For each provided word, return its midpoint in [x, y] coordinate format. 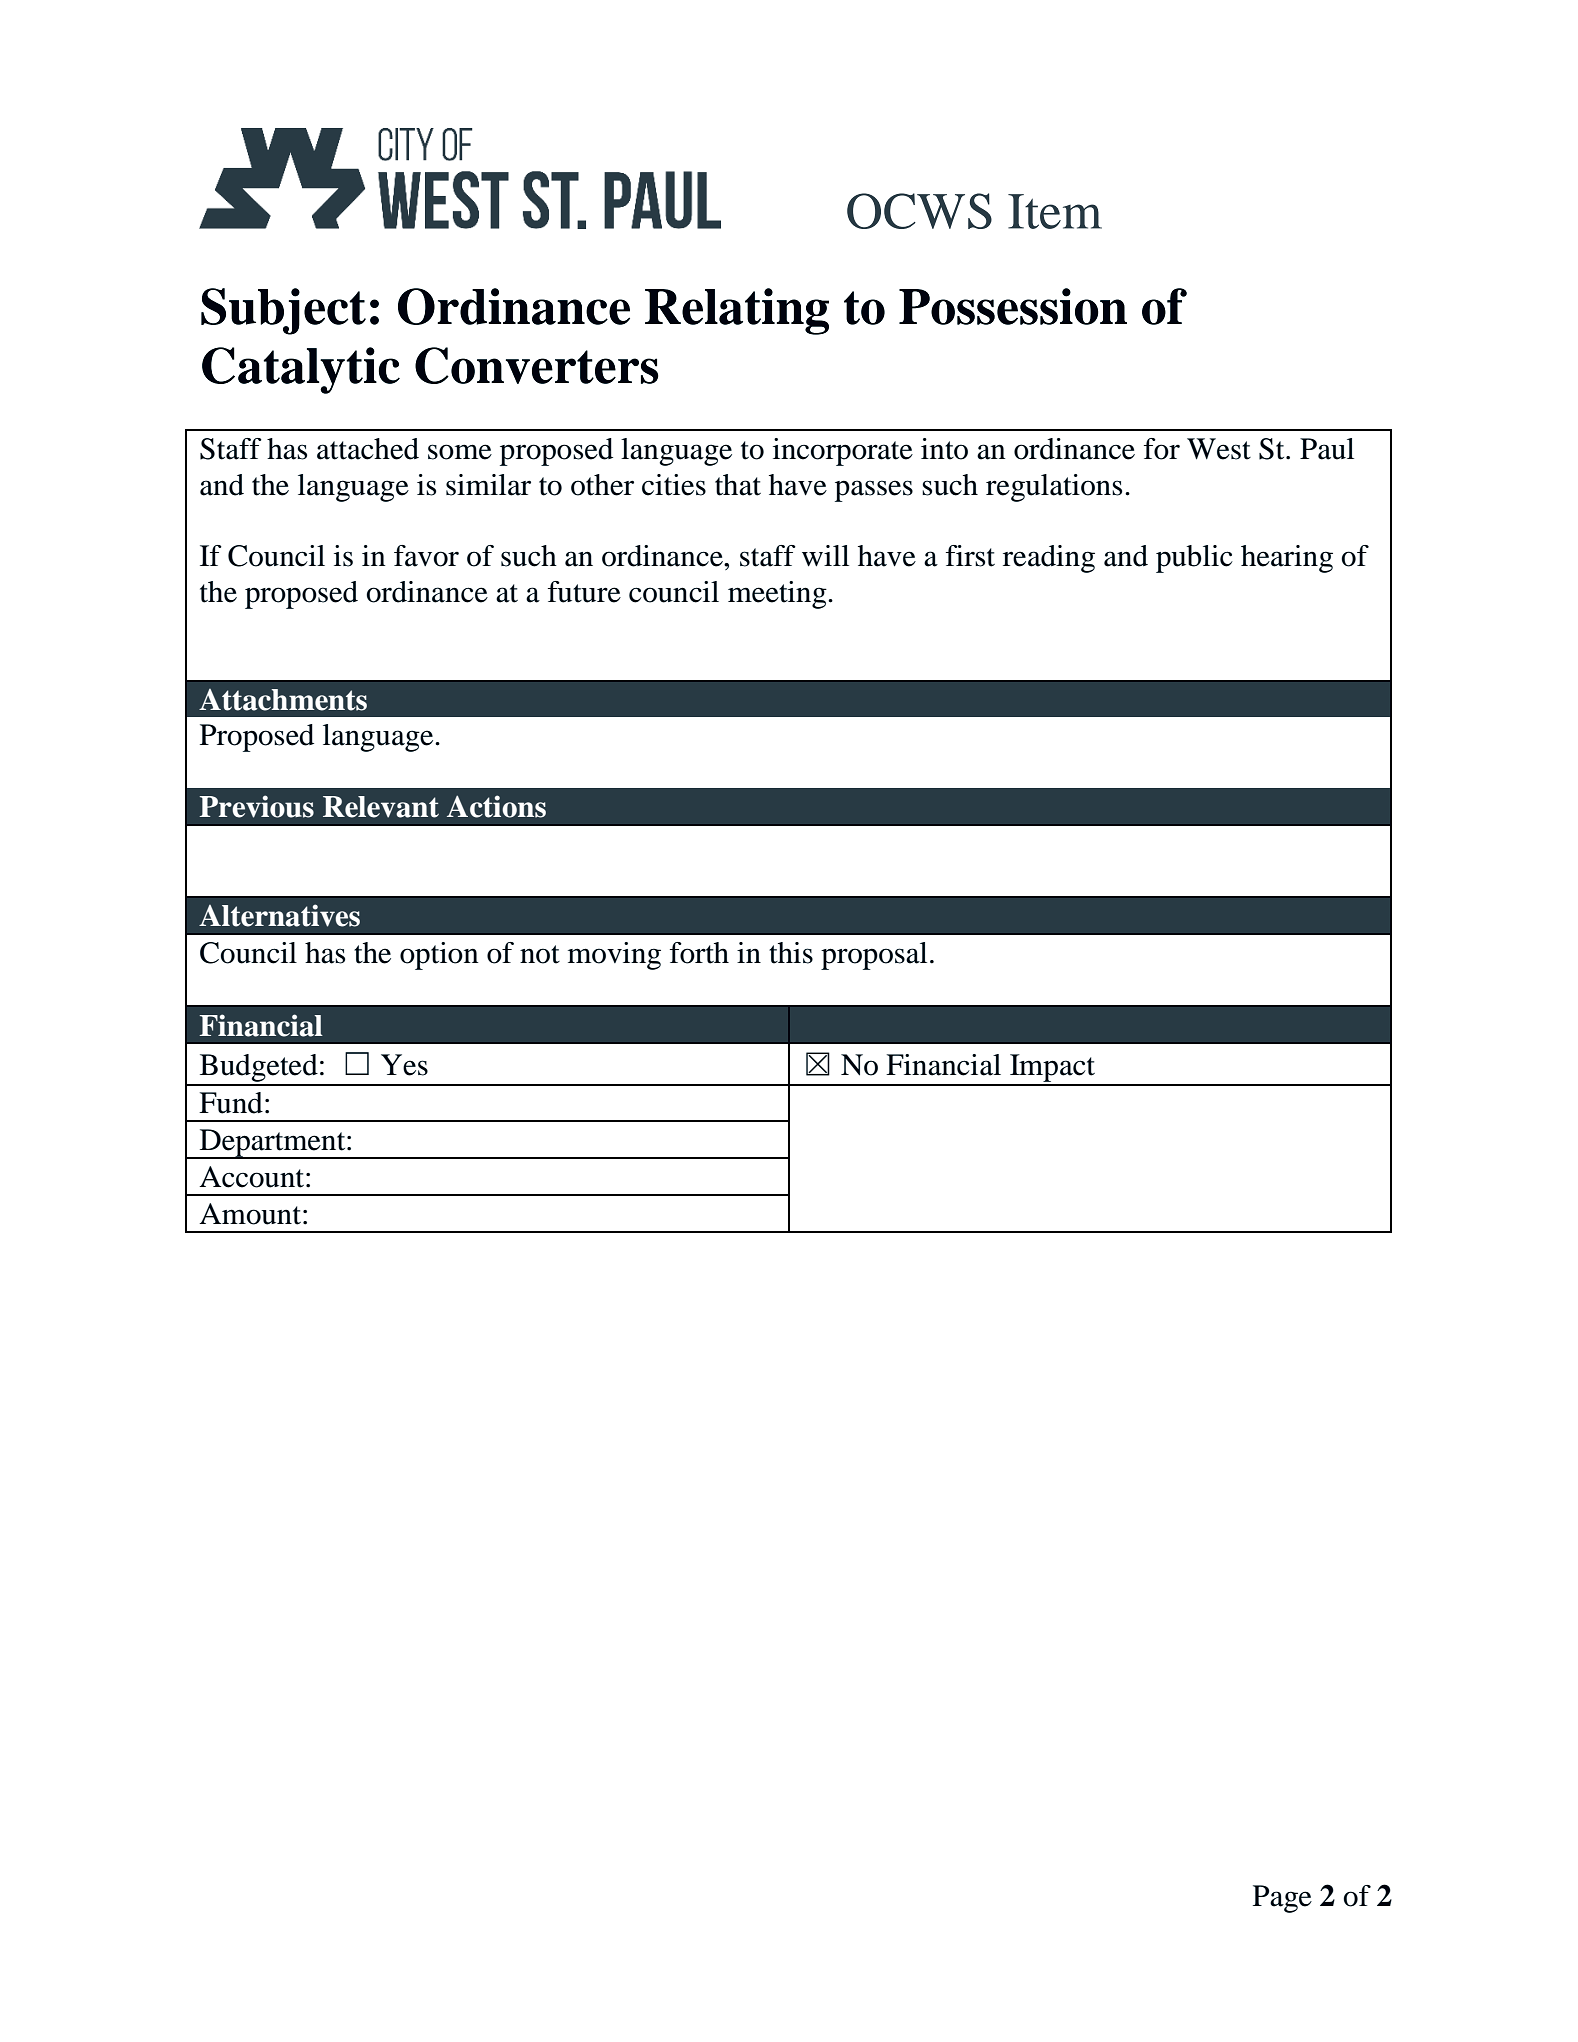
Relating [737, 311]
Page [1282, 1899]
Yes [404, 1065]
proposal [874, 956]
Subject [283, 311]
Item [1055, 211]
